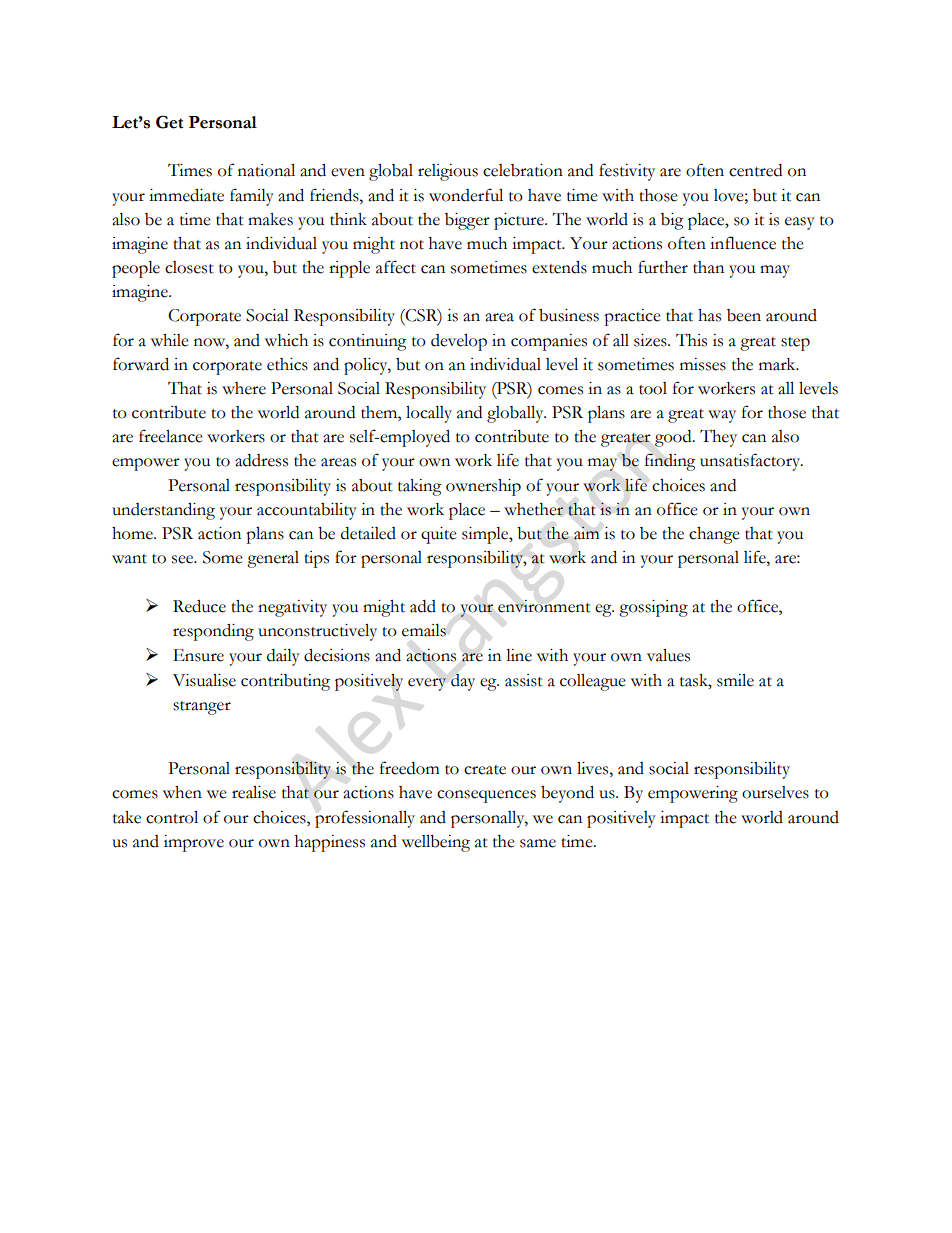 Image resolution: width=952 pixels, height=1233 pixels. Describe the element at coordinates (751, 462) in the image. I see `unsatisfactory` at that location.
